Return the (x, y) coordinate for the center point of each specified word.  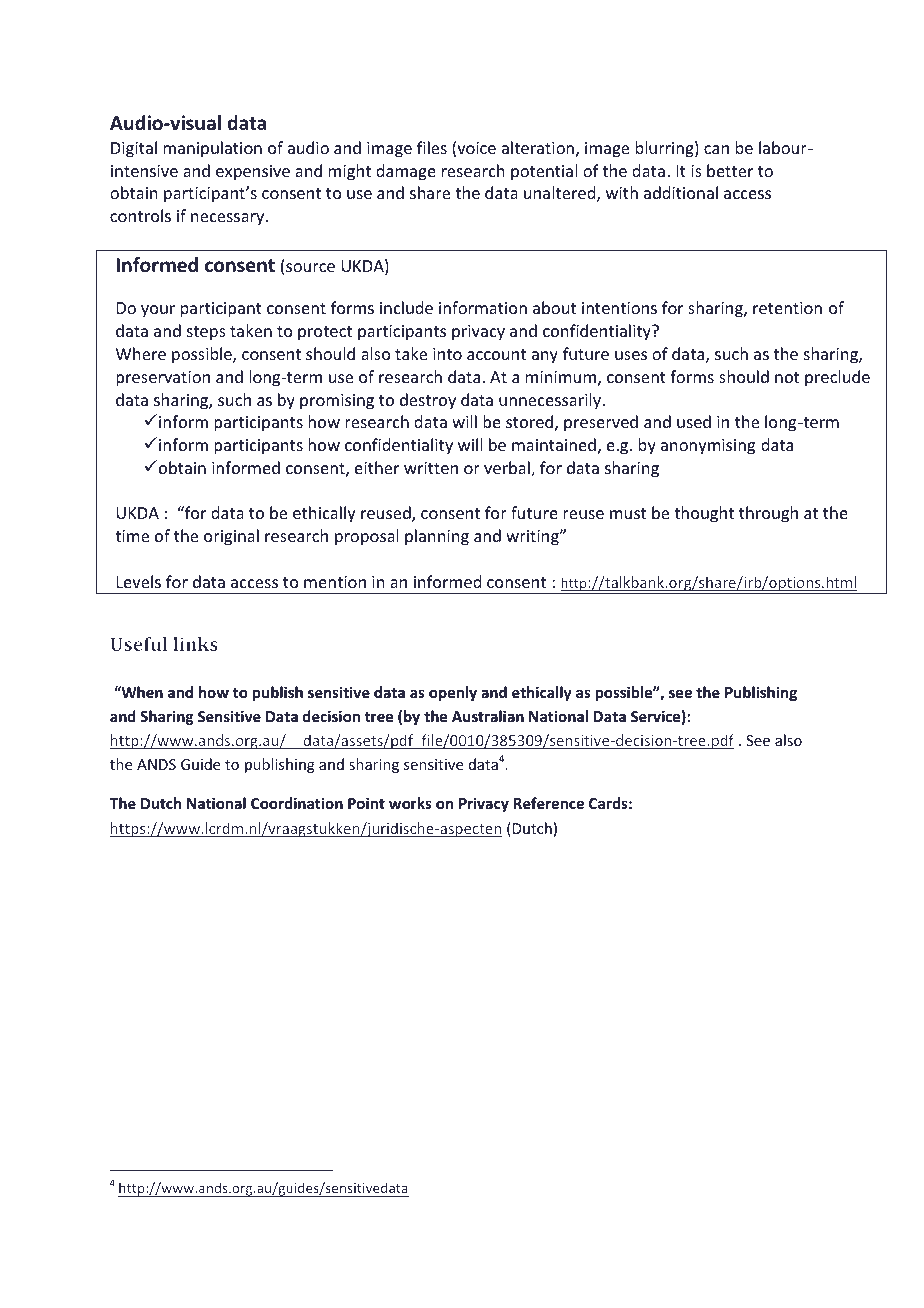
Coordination (297, 803)
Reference (549, 803)
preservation (163, 379)
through (768, 514)
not (787, 377)
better (730, 170)
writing (533, 538)
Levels (139, 581)
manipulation (212, 149)
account (496, 354)
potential (544, 172)
